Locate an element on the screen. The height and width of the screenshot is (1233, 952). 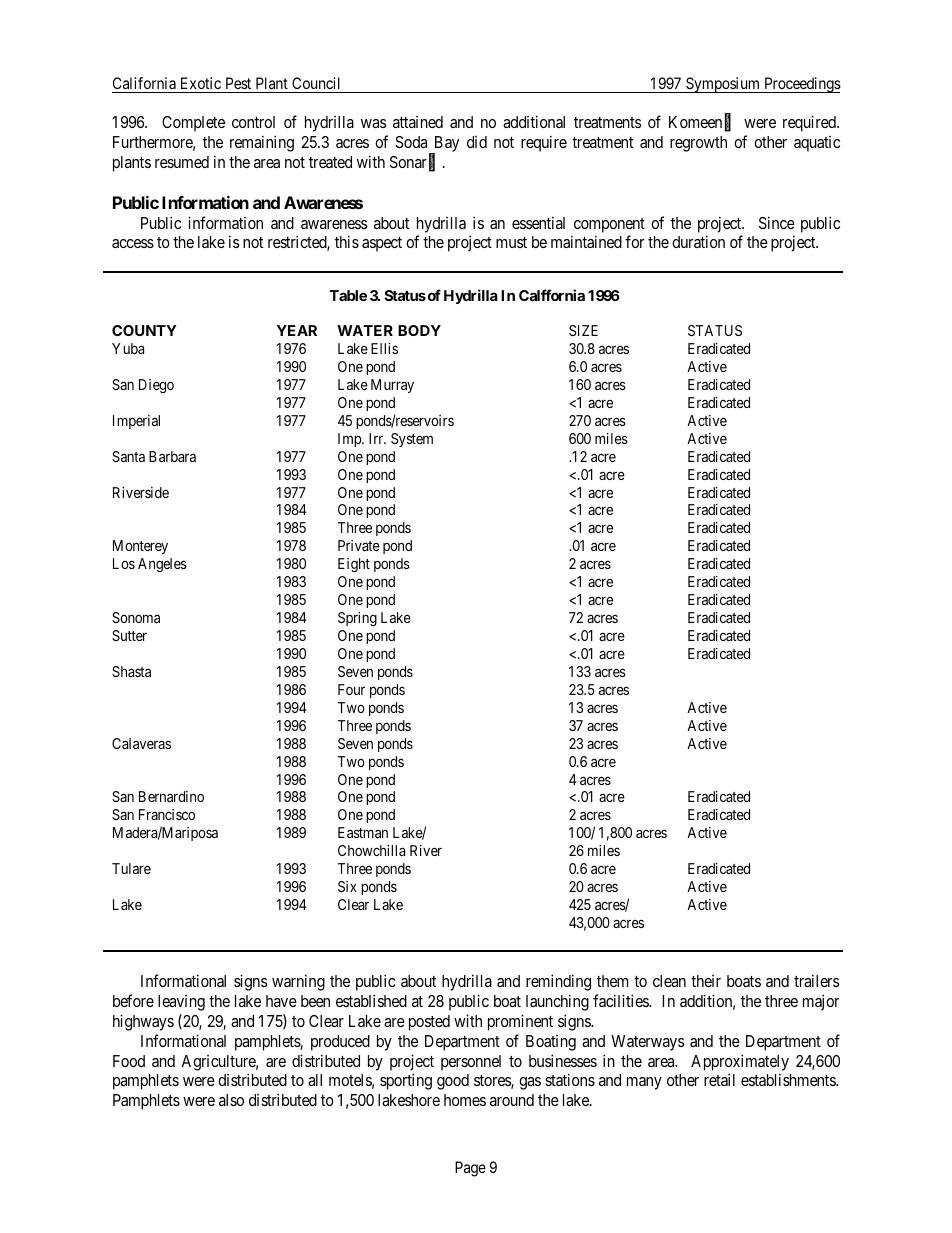
Complete is located at coordinates (193, 124).
